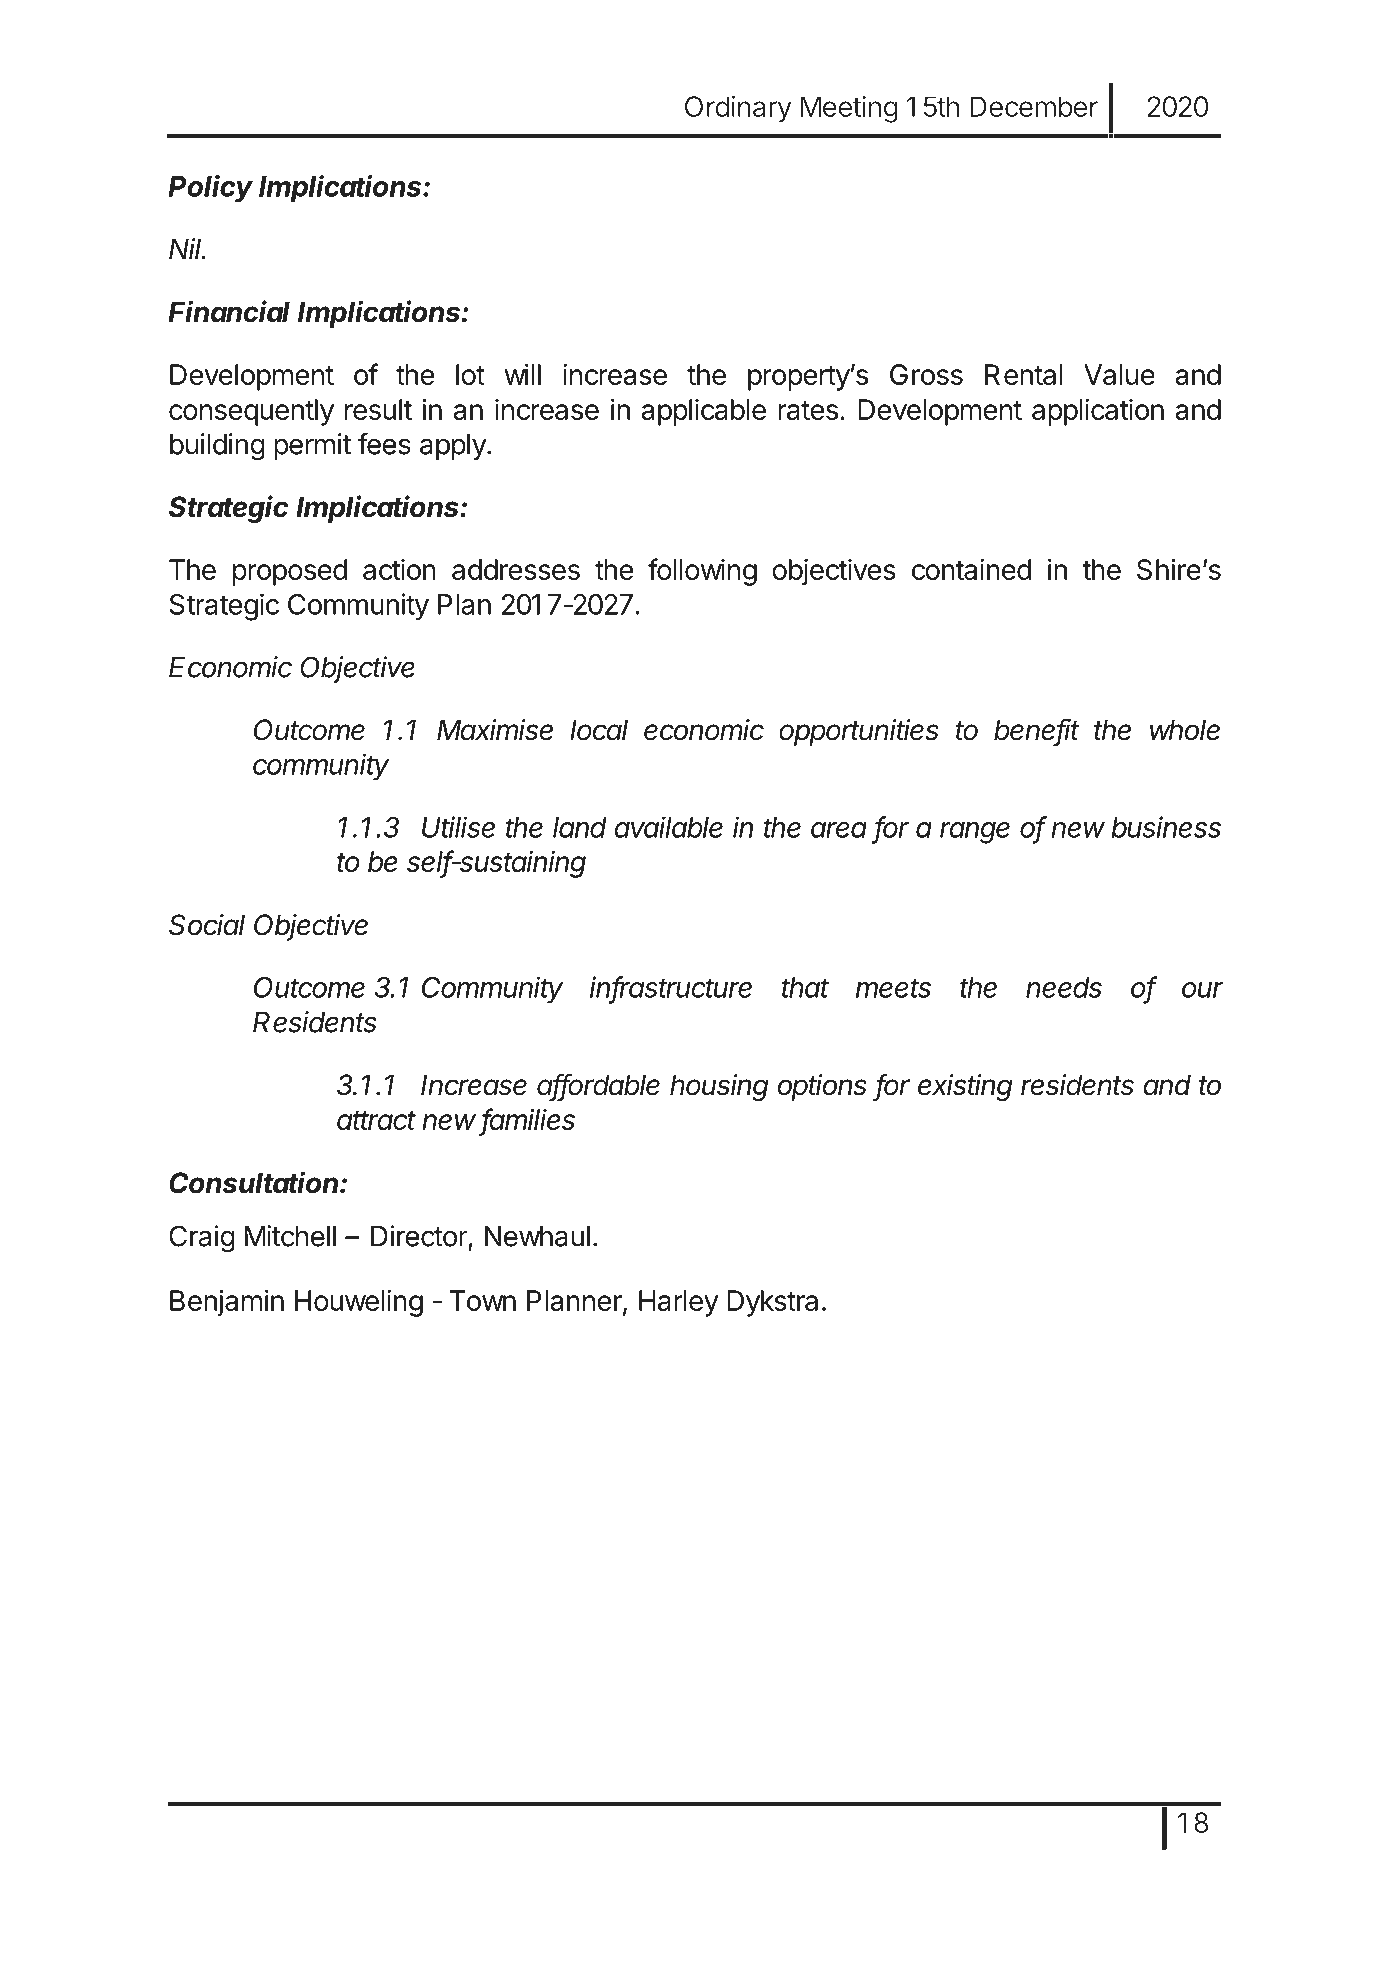  Describe the element at coordinates (1036, 730) in the screenshot. I see `benefit` at that location.
